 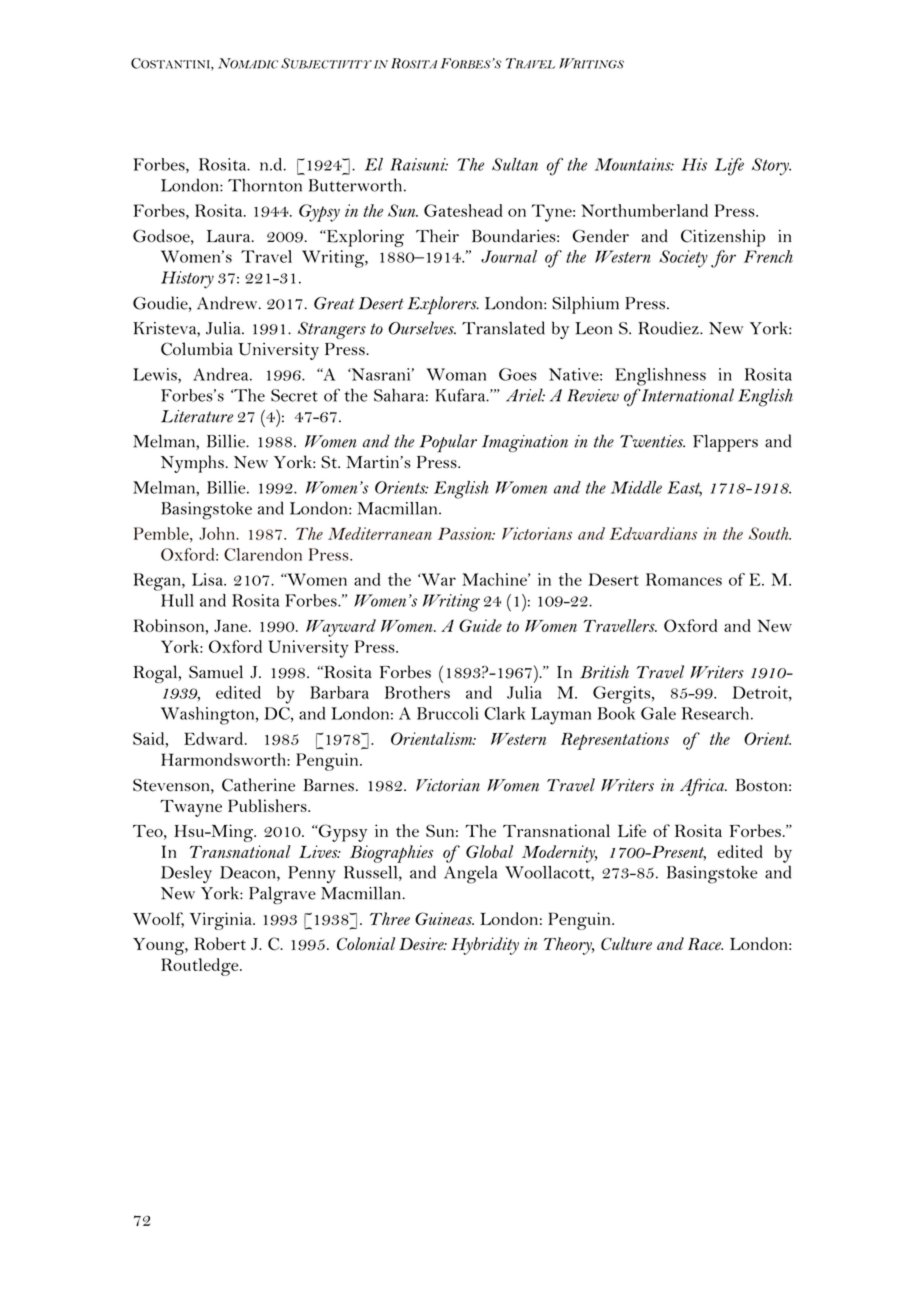 What do you see at coordinates (220, 943) in the document?
I see `Robert` at bounding box center [220, 943].
